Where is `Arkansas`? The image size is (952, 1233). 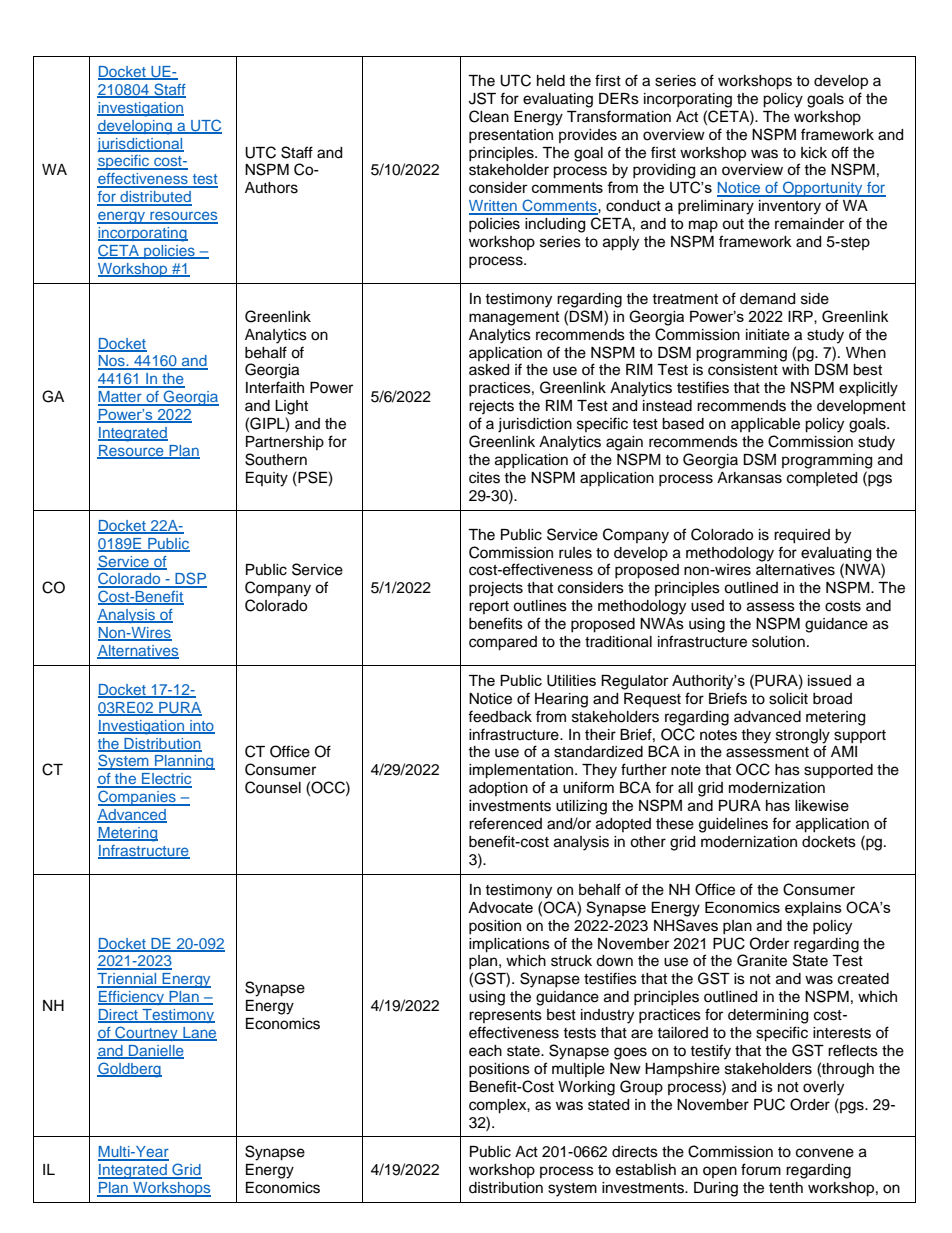
Arkansas is located at coordinates (749, 478).
